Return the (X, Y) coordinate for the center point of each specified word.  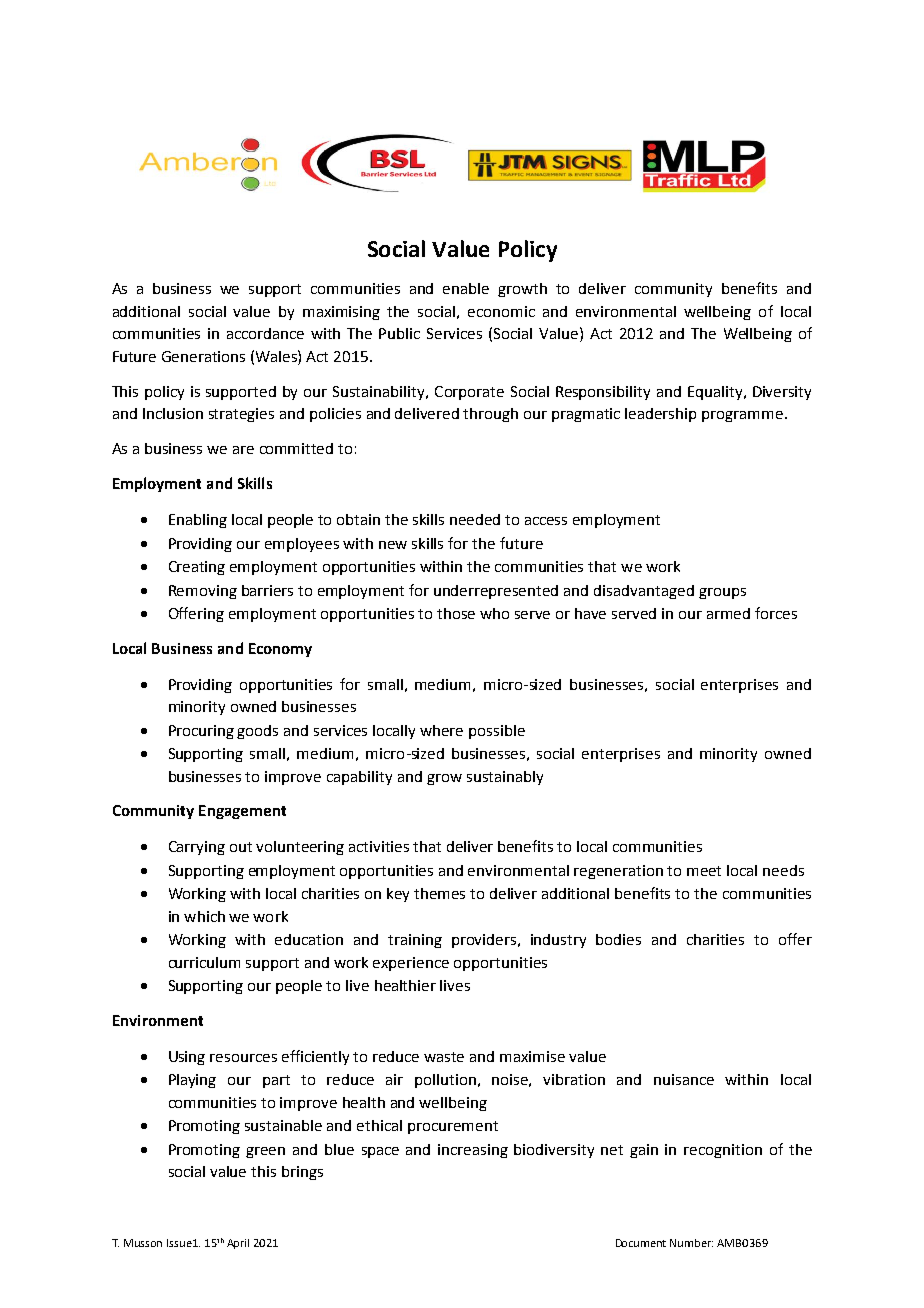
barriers (267, 590)
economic (501, 311)
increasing (473, 1151)
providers (485, 941)
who (494, 613)
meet (704, 871)
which (204, 916)
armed (728, 613)
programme (742, 416)
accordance (265, 333)
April (238, 1244)
